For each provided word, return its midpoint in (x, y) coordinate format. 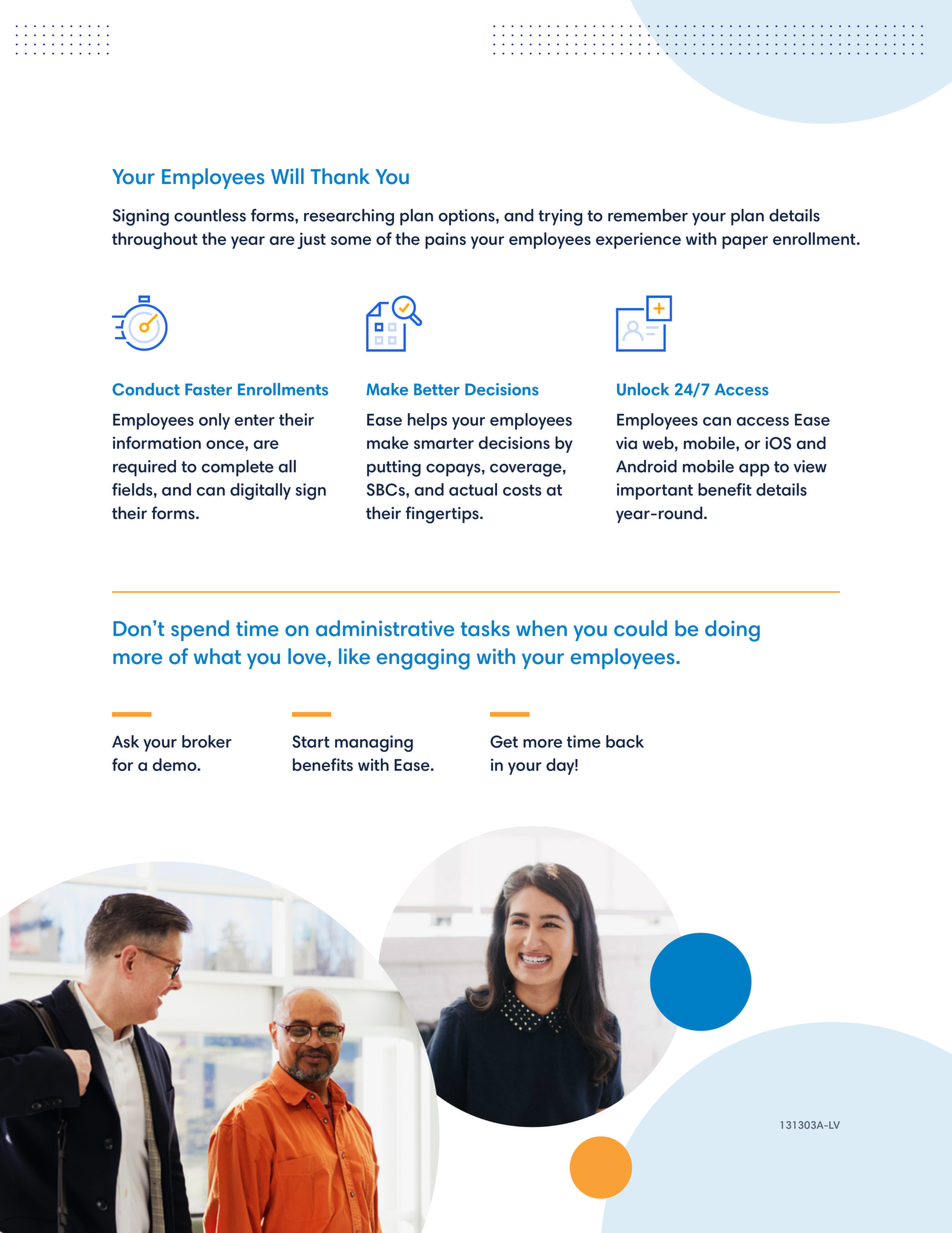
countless (210, 215)
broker (207, 741)
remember (648, 215)
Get (504, 741)
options (468, 217)
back (625, 741)
